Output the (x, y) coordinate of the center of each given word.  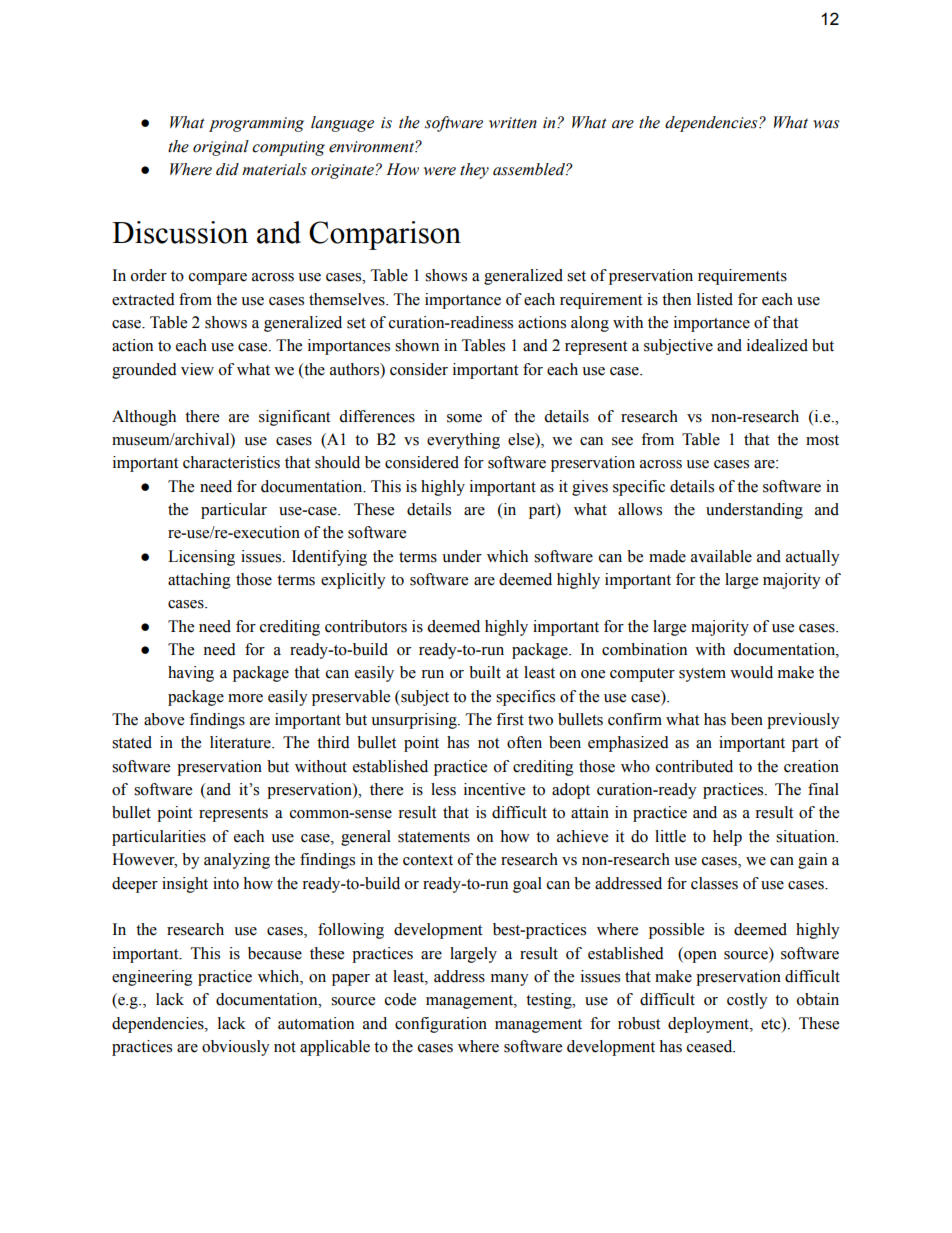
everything (463, 441)
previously (803, 721)
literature (241, 742)
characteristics (231, 462)
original (221, 148)
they (474, 171)
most (822, 440)
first (510, 719)
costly (747, 1001)
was (826, 124)
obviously (236, 1048)
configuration (441, 1025)
